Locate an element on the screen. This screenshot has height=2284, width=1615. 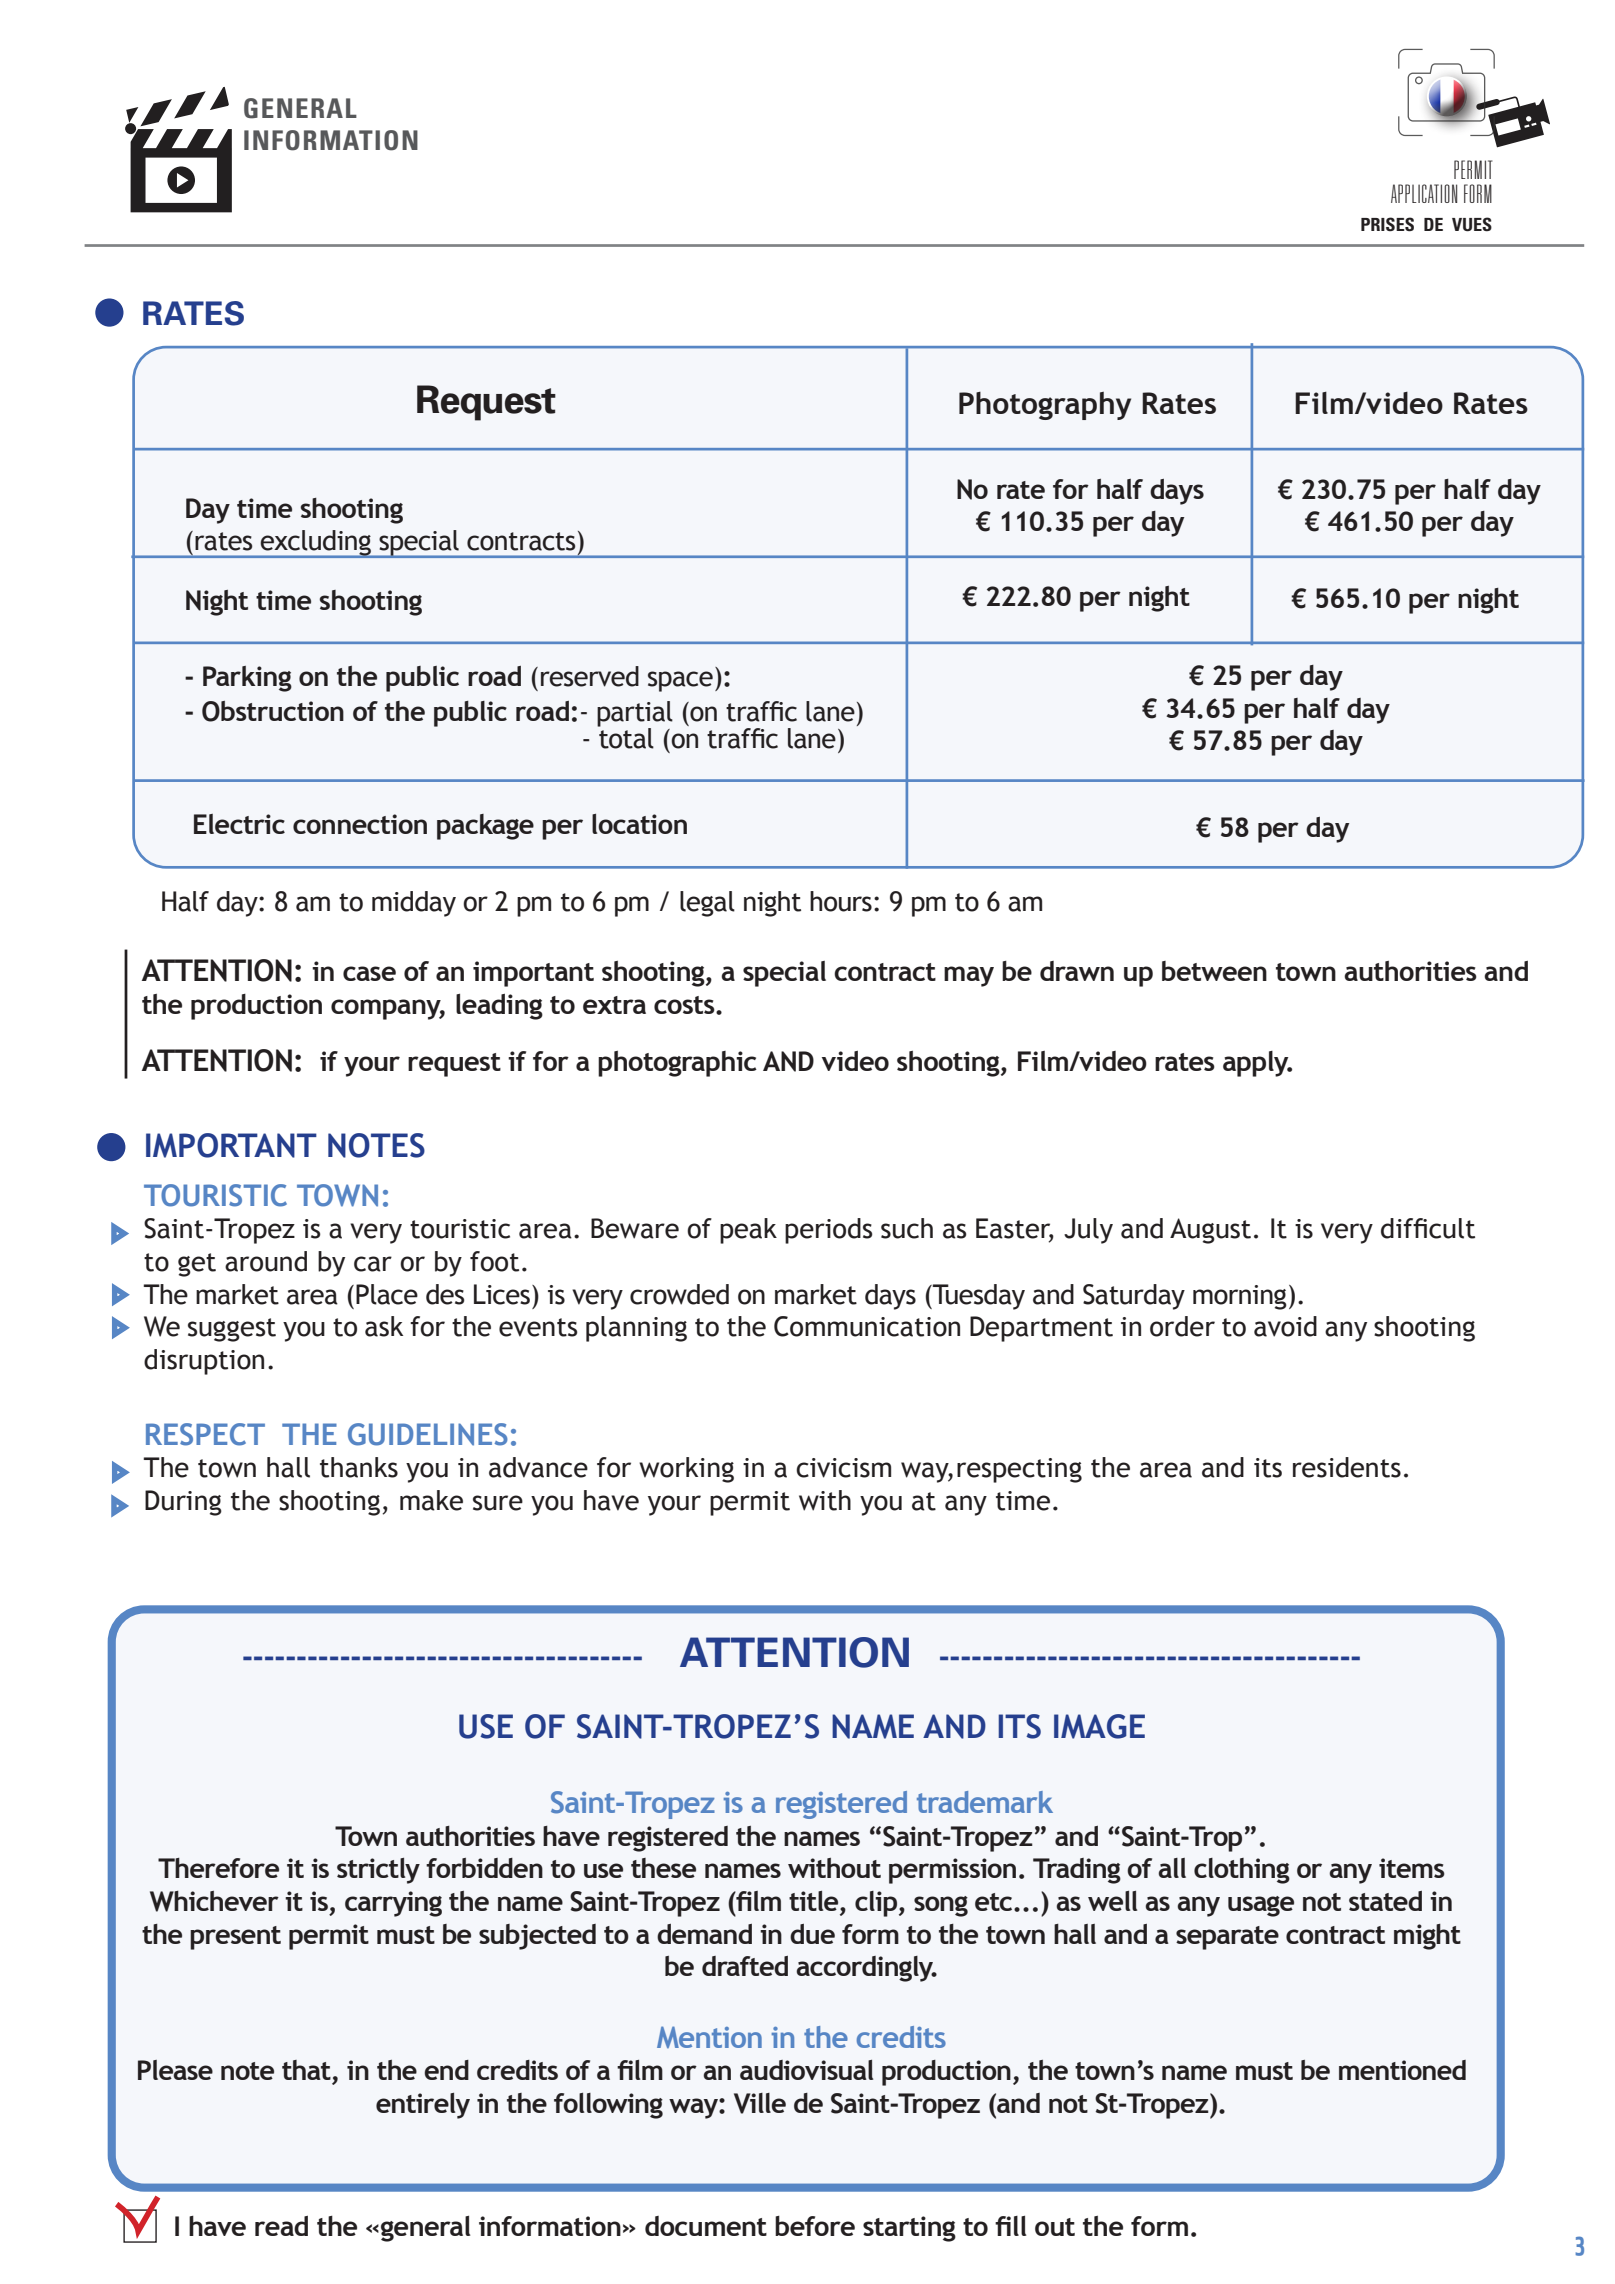
PRISES is located at coordinates (1387, 224).
